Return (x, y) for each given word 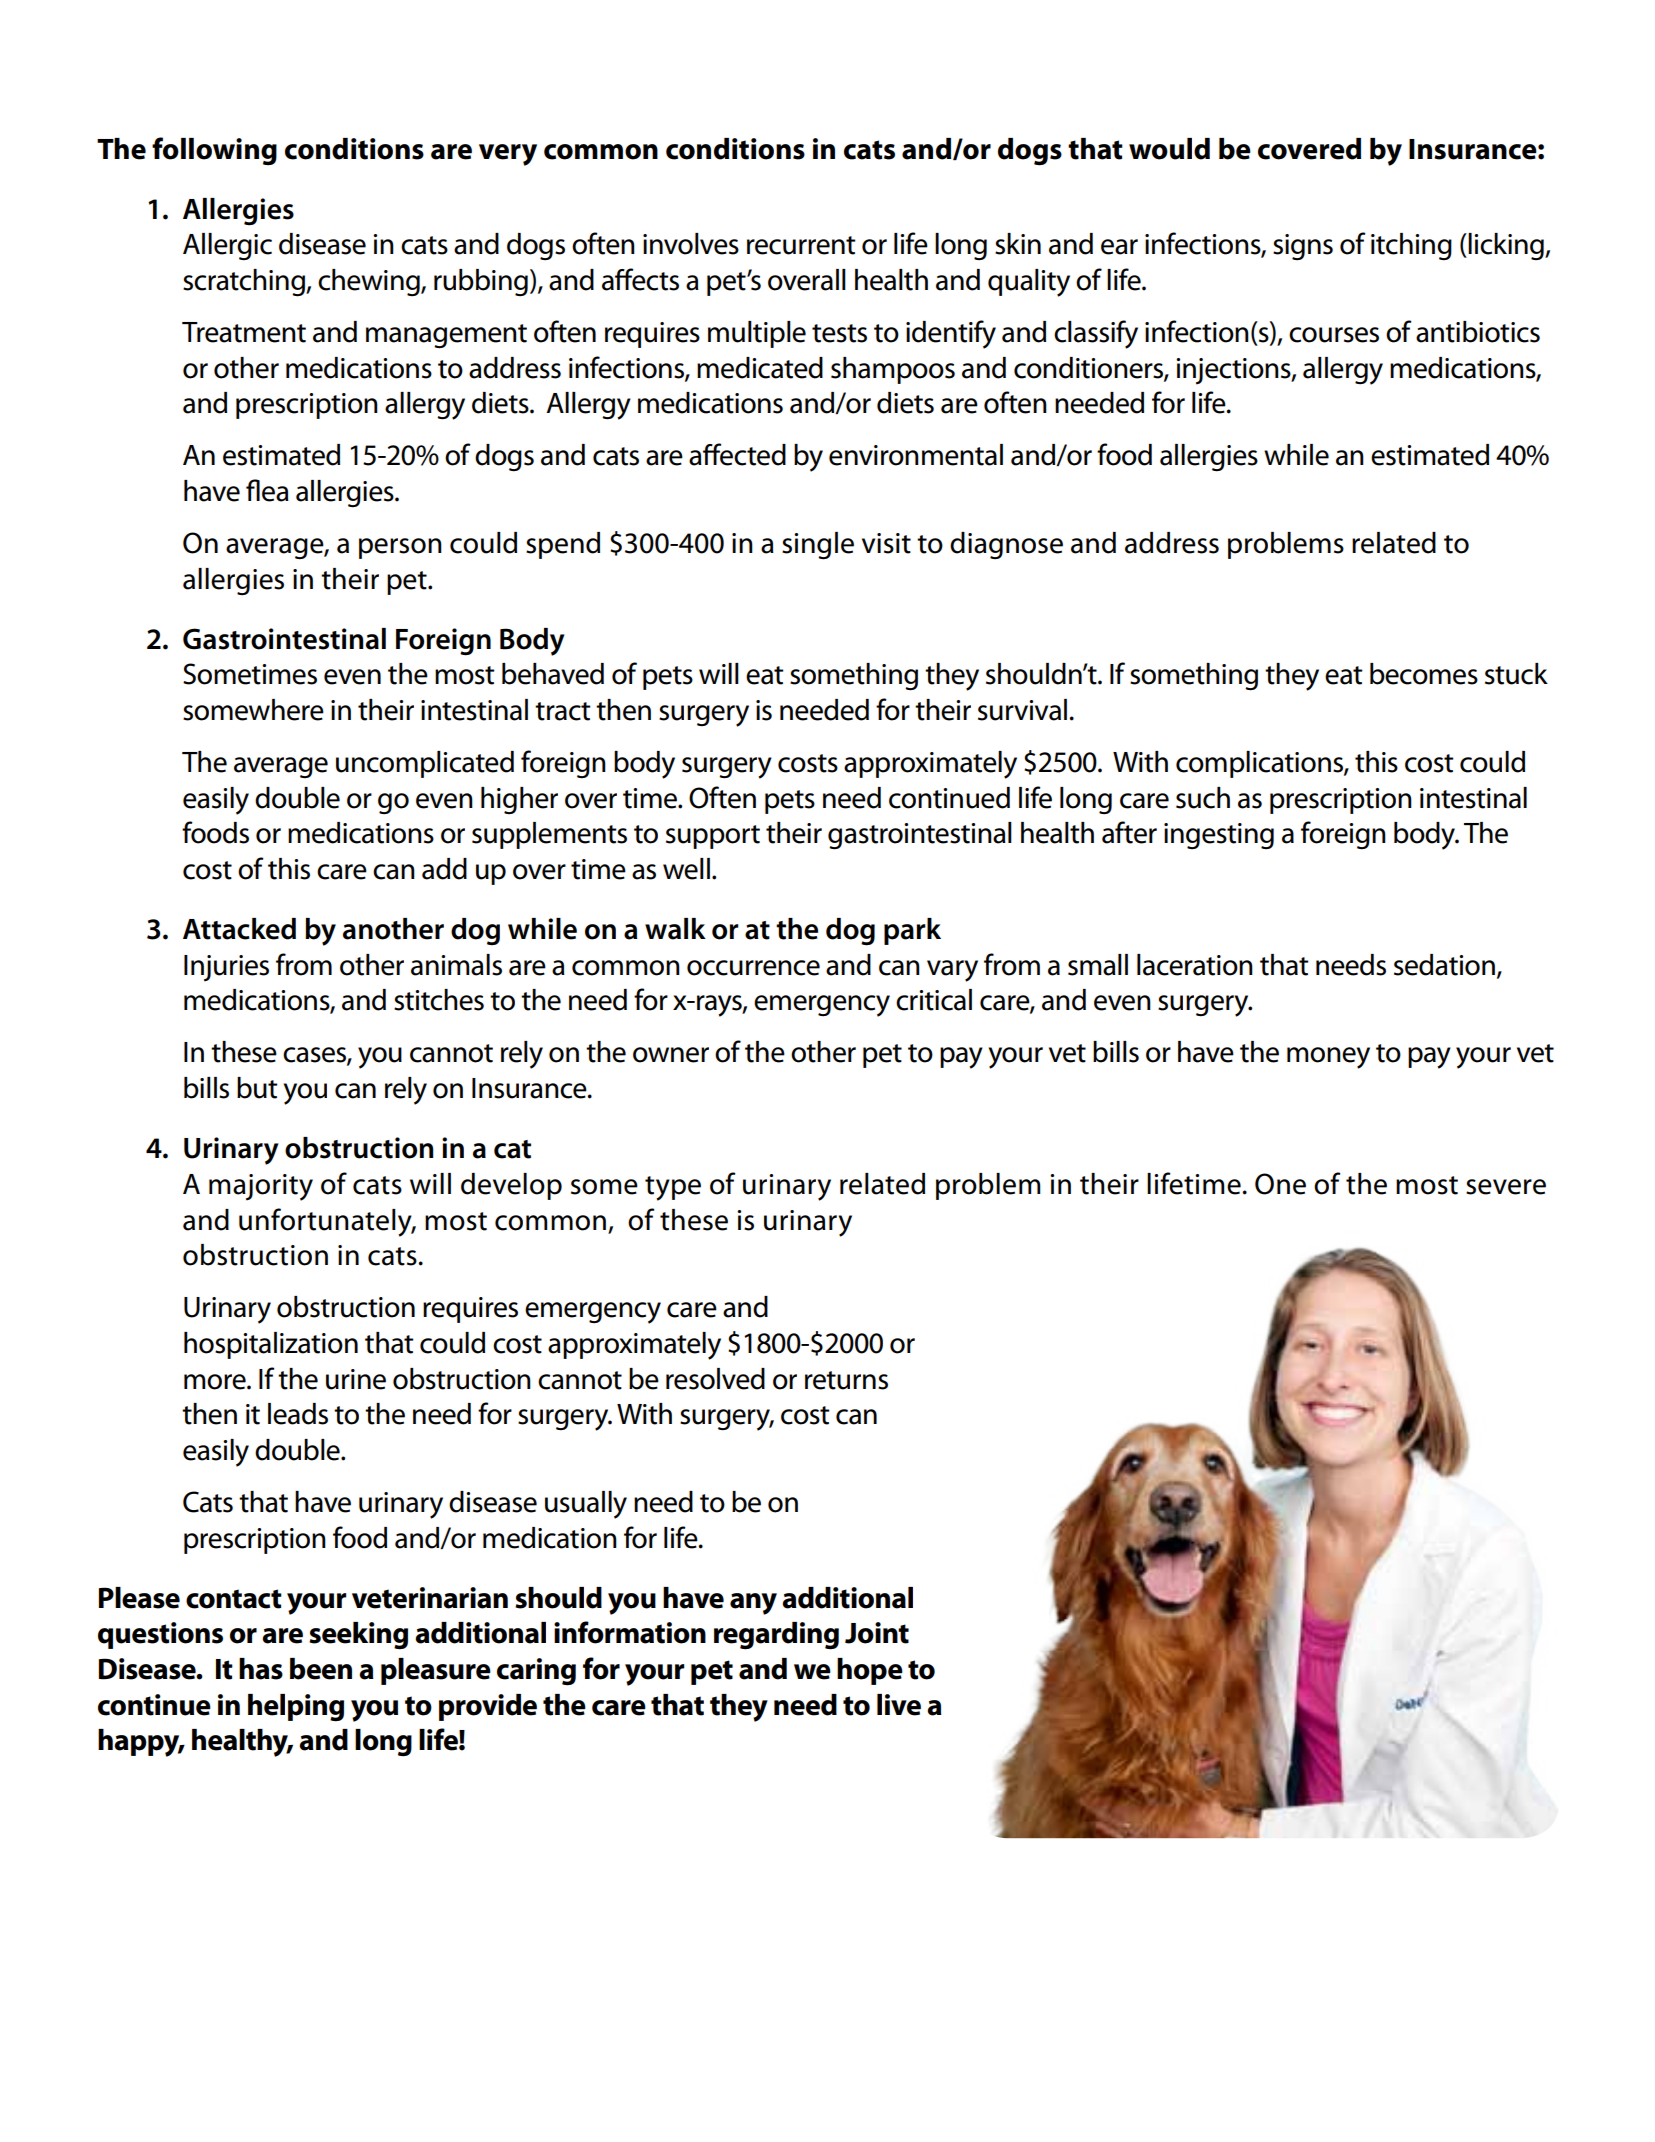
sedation (1444, 965)
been (321, 1669)
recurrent (801, 245)
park (912, 931)
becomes (1424, 674)
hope (870, 1671)
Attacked (239, 929)
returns (846, 1380)
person (400, 548)
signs (1303, 247)
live (899, 1705)
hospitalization (271, 1345)
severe (1506, 1187)
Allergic (227, 247)
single (818, 546)
